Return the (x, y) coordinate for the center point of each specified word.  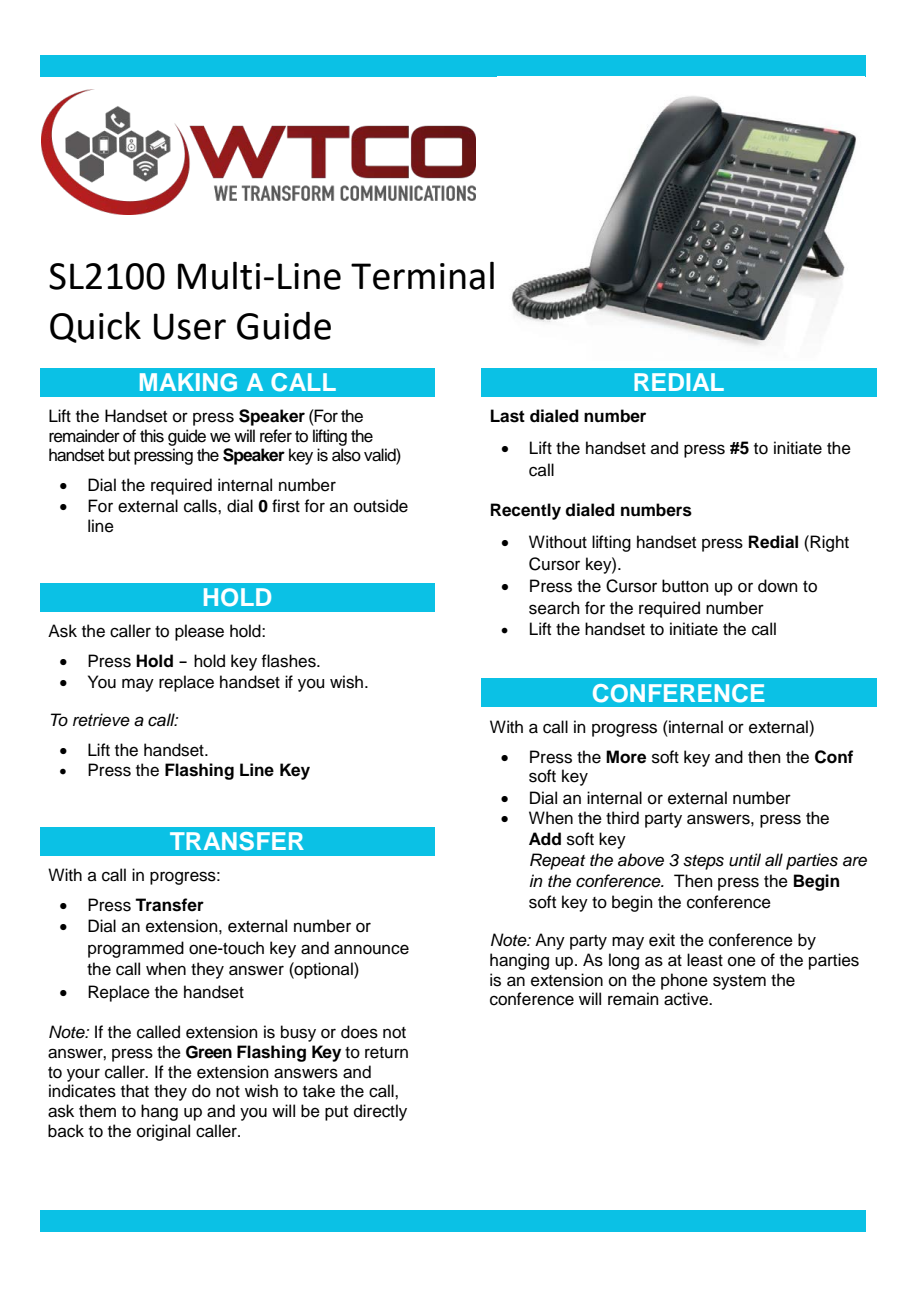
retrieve (101, 720)
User (190, 326)
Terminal (422, 276)
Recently (526, 511)
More (626, 757)
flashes (289, 661)
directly (380, 1112)
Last (508, 416)
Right (829, 543)
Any (550, 941)
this (152, 436)
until (745, 860)
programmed (136, 949)
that (135, 1091)
